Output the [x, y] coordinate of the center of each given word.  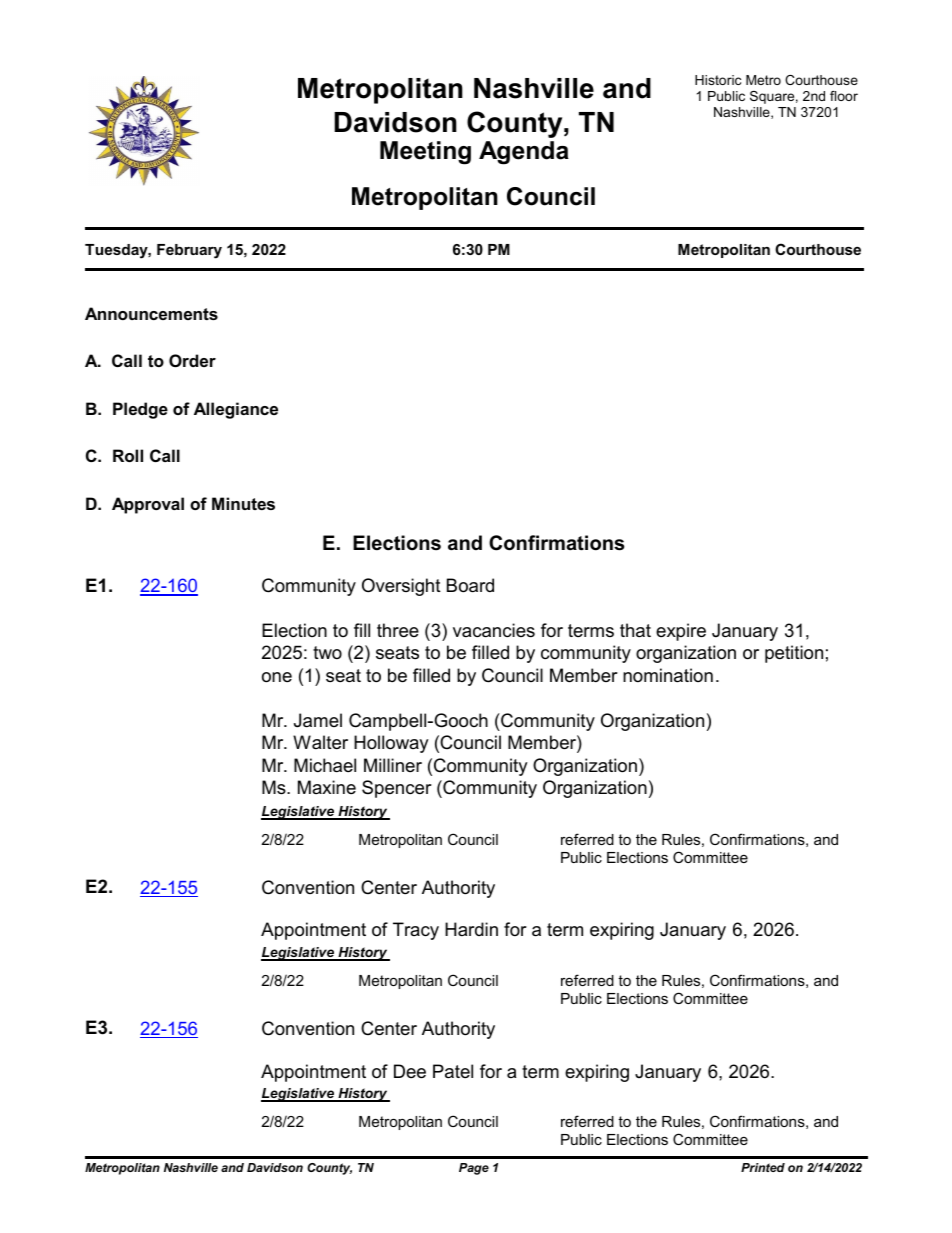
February [189, 251]
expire [681, 632]
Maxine [327, 787]
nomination [668, 675]
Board [470, 585]
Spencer [397, 789]
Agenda [524, 153]
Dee [410, 1071]
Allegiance [236, 410]
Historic [718, 80]
